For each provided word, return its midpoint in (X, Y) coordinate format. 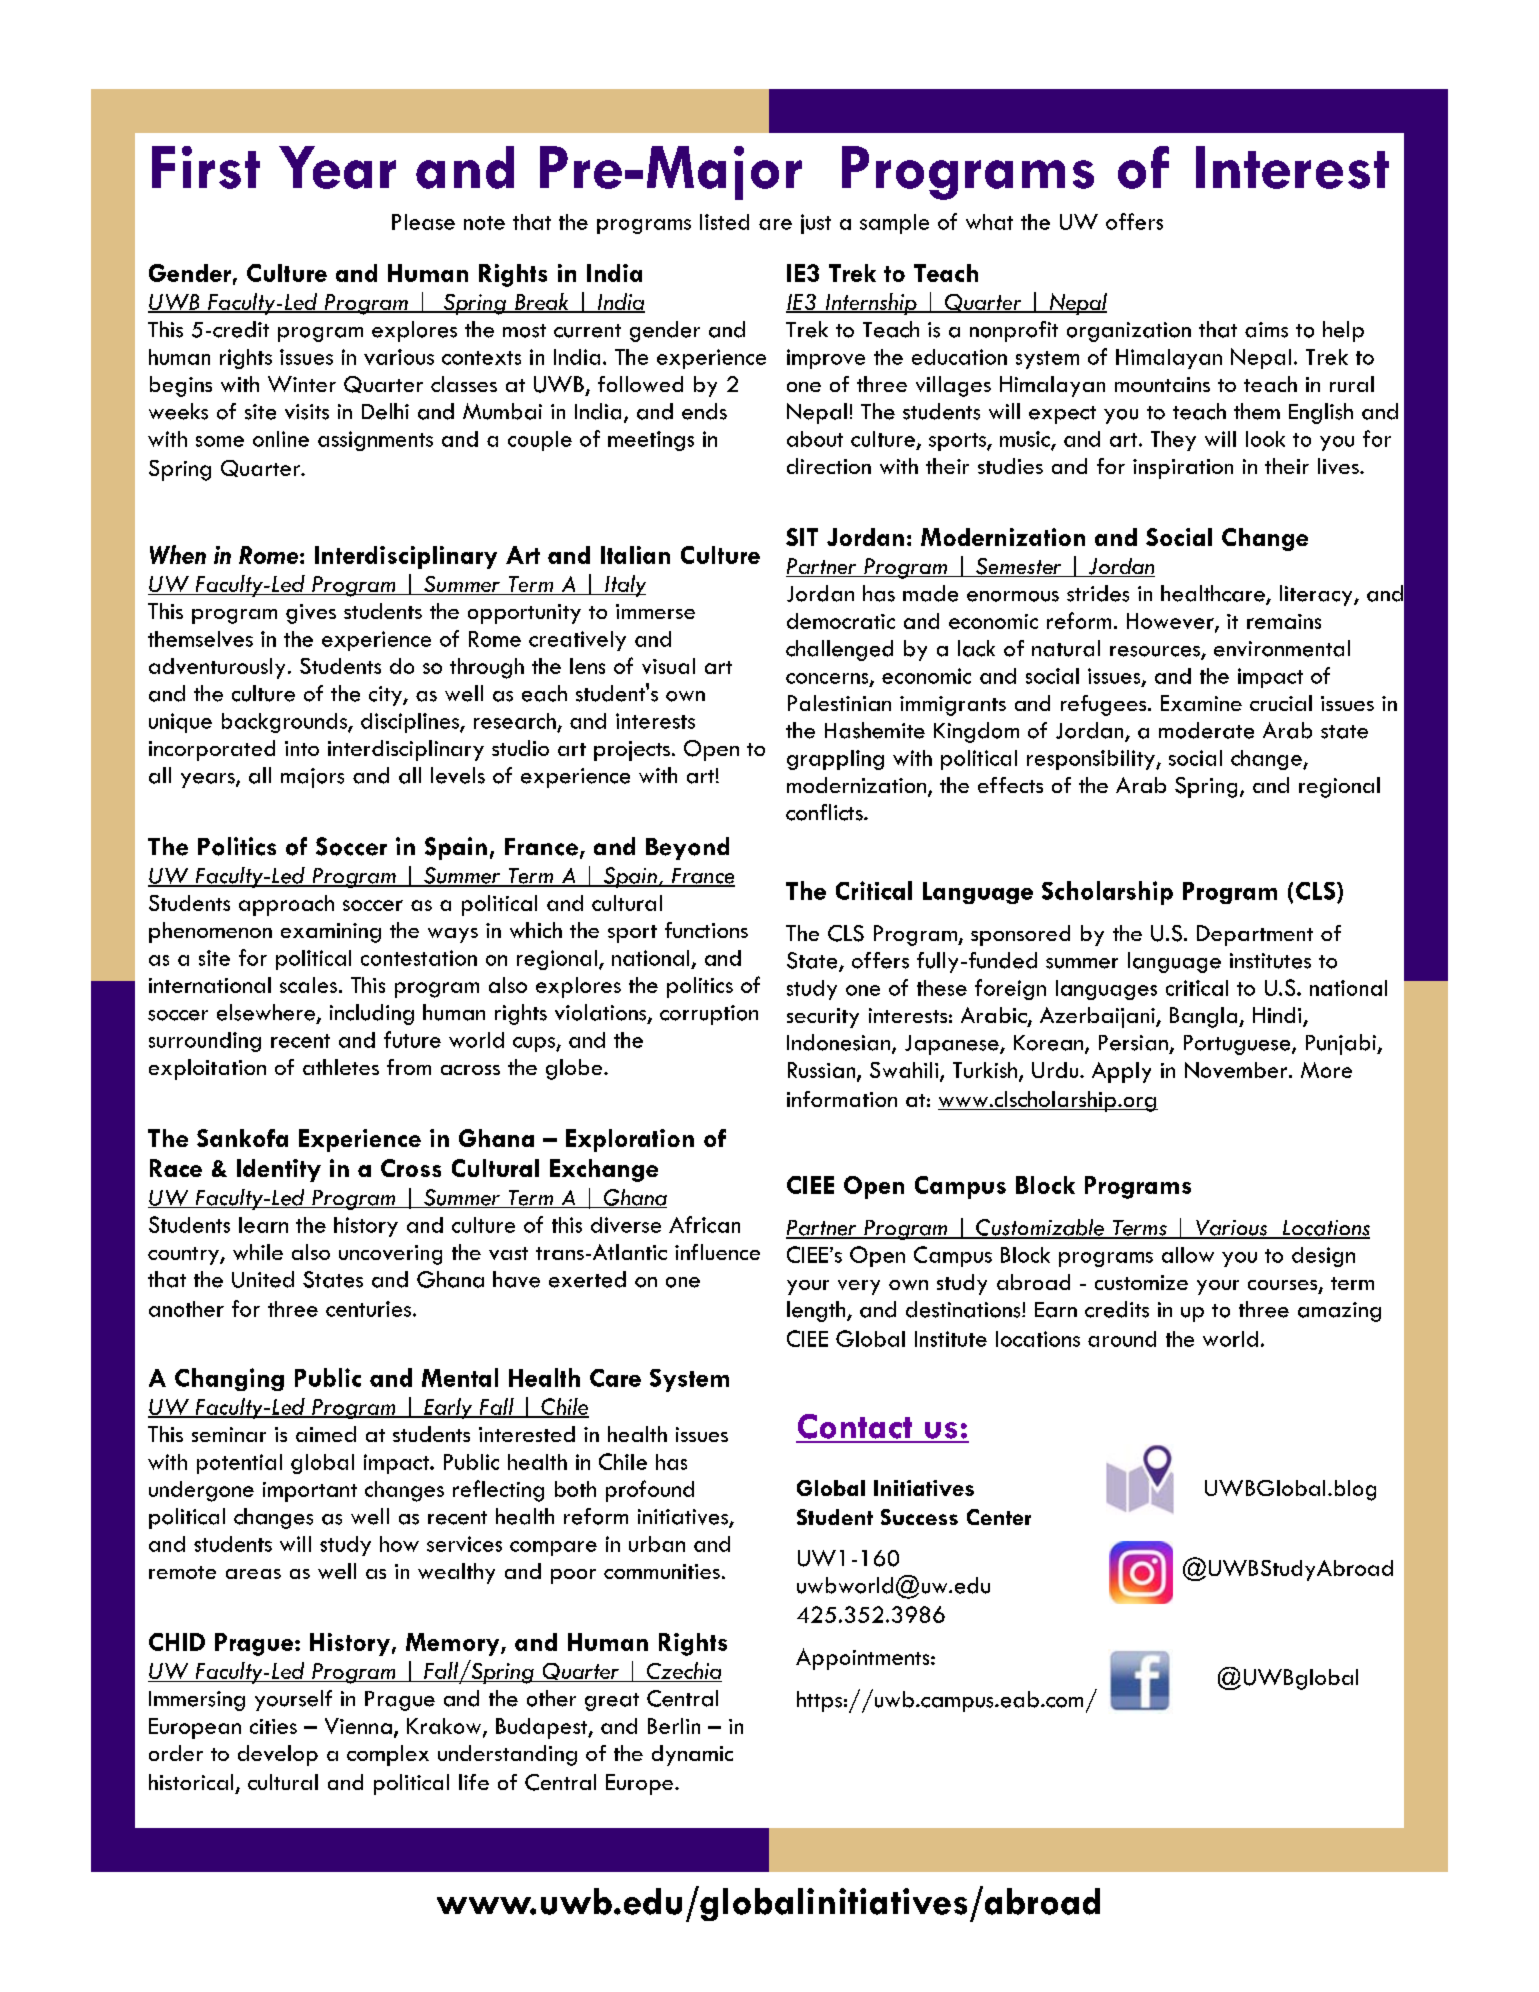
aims (1266, 330)
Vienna (358, 1726)
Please (423, 222)
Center (999, 1517)
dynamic (692, 1755)
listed (724, 222)
